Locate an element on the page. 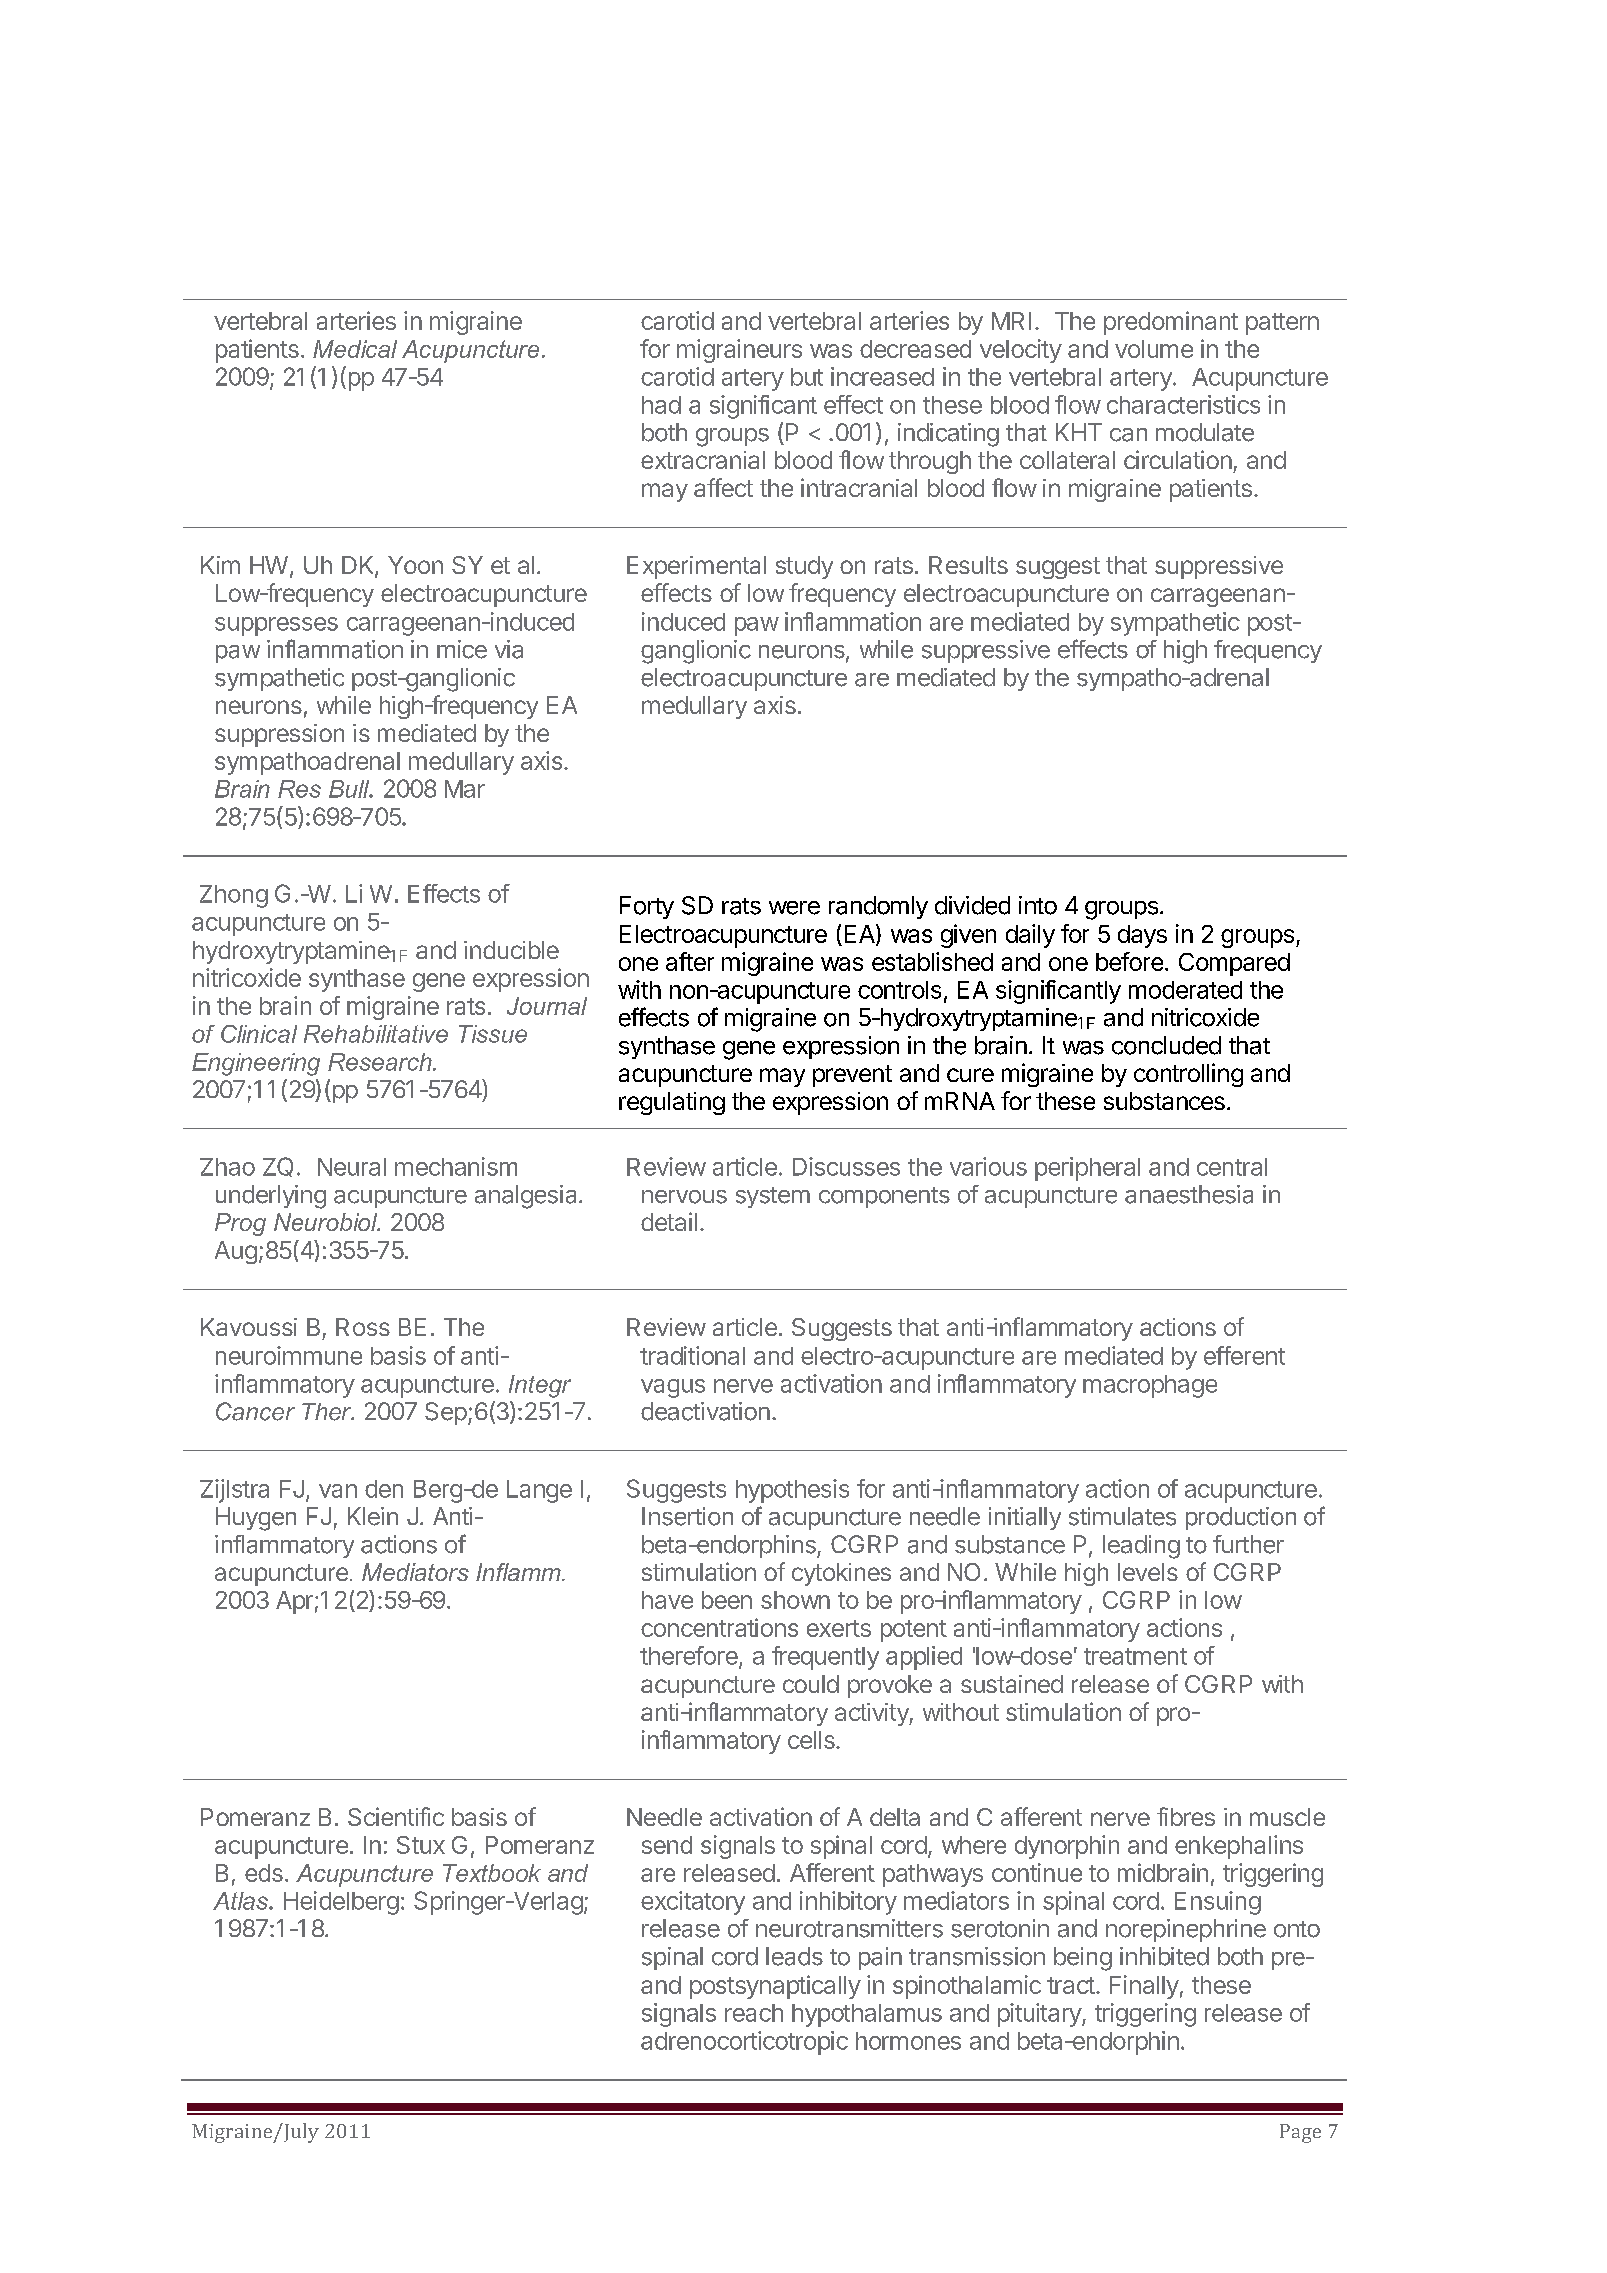 This document has height=2273, width=1607. treatment is located at coordinates (1135, 1656).
